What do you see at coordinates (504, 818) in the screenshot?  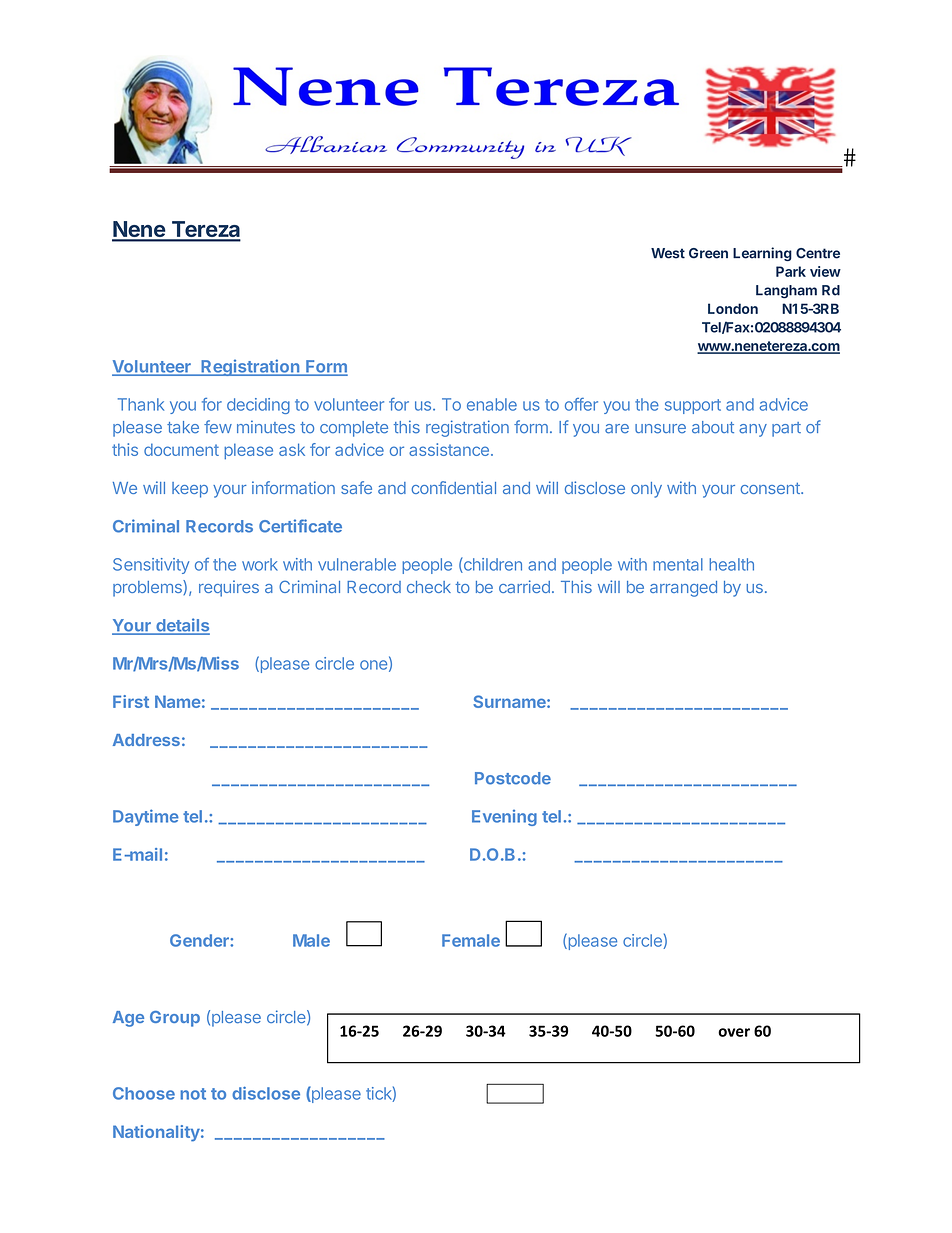 I see `Evening` at bounding box center [504, 818].
